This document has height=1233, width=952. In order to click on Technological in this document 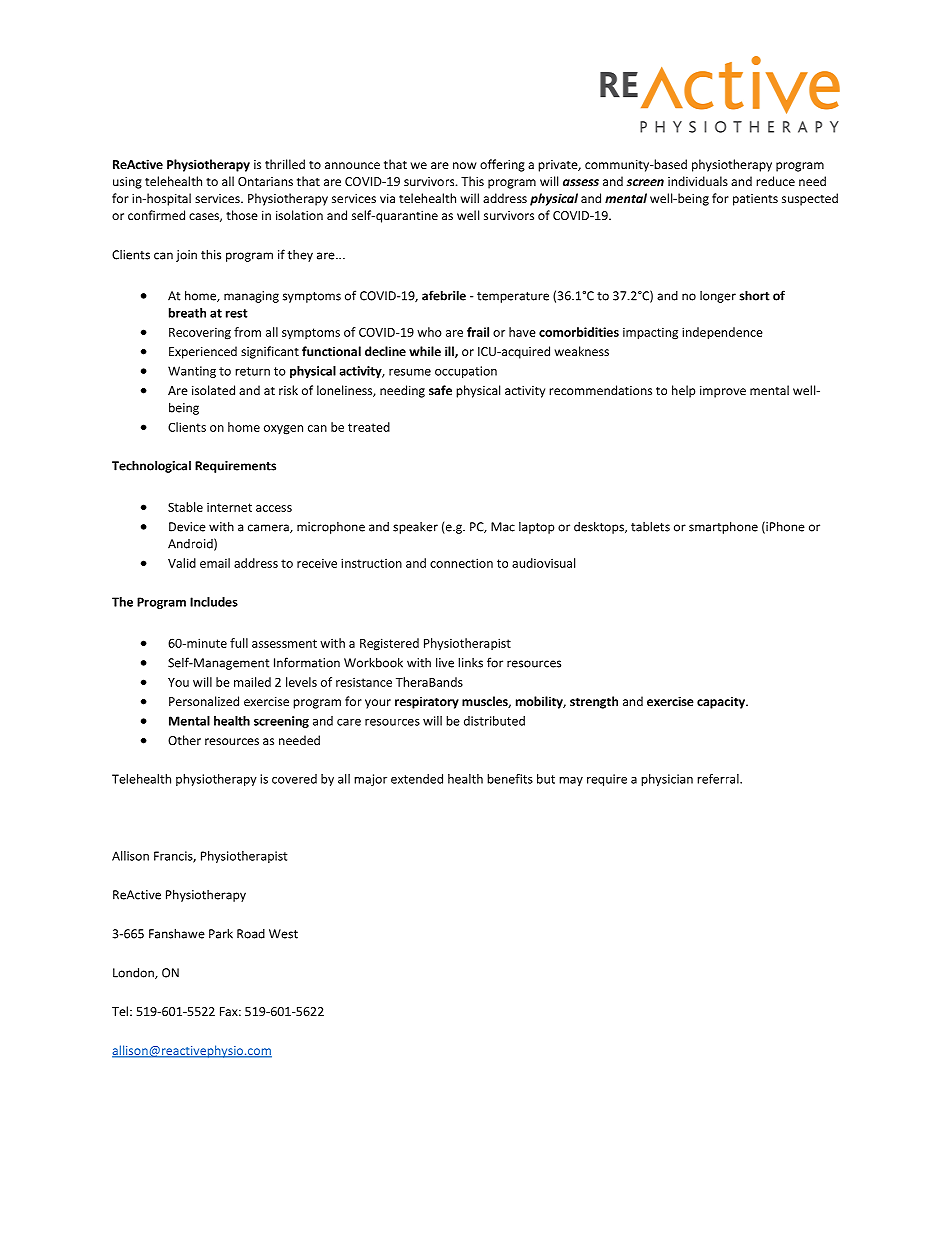, I will do `click(151, 466)`.
